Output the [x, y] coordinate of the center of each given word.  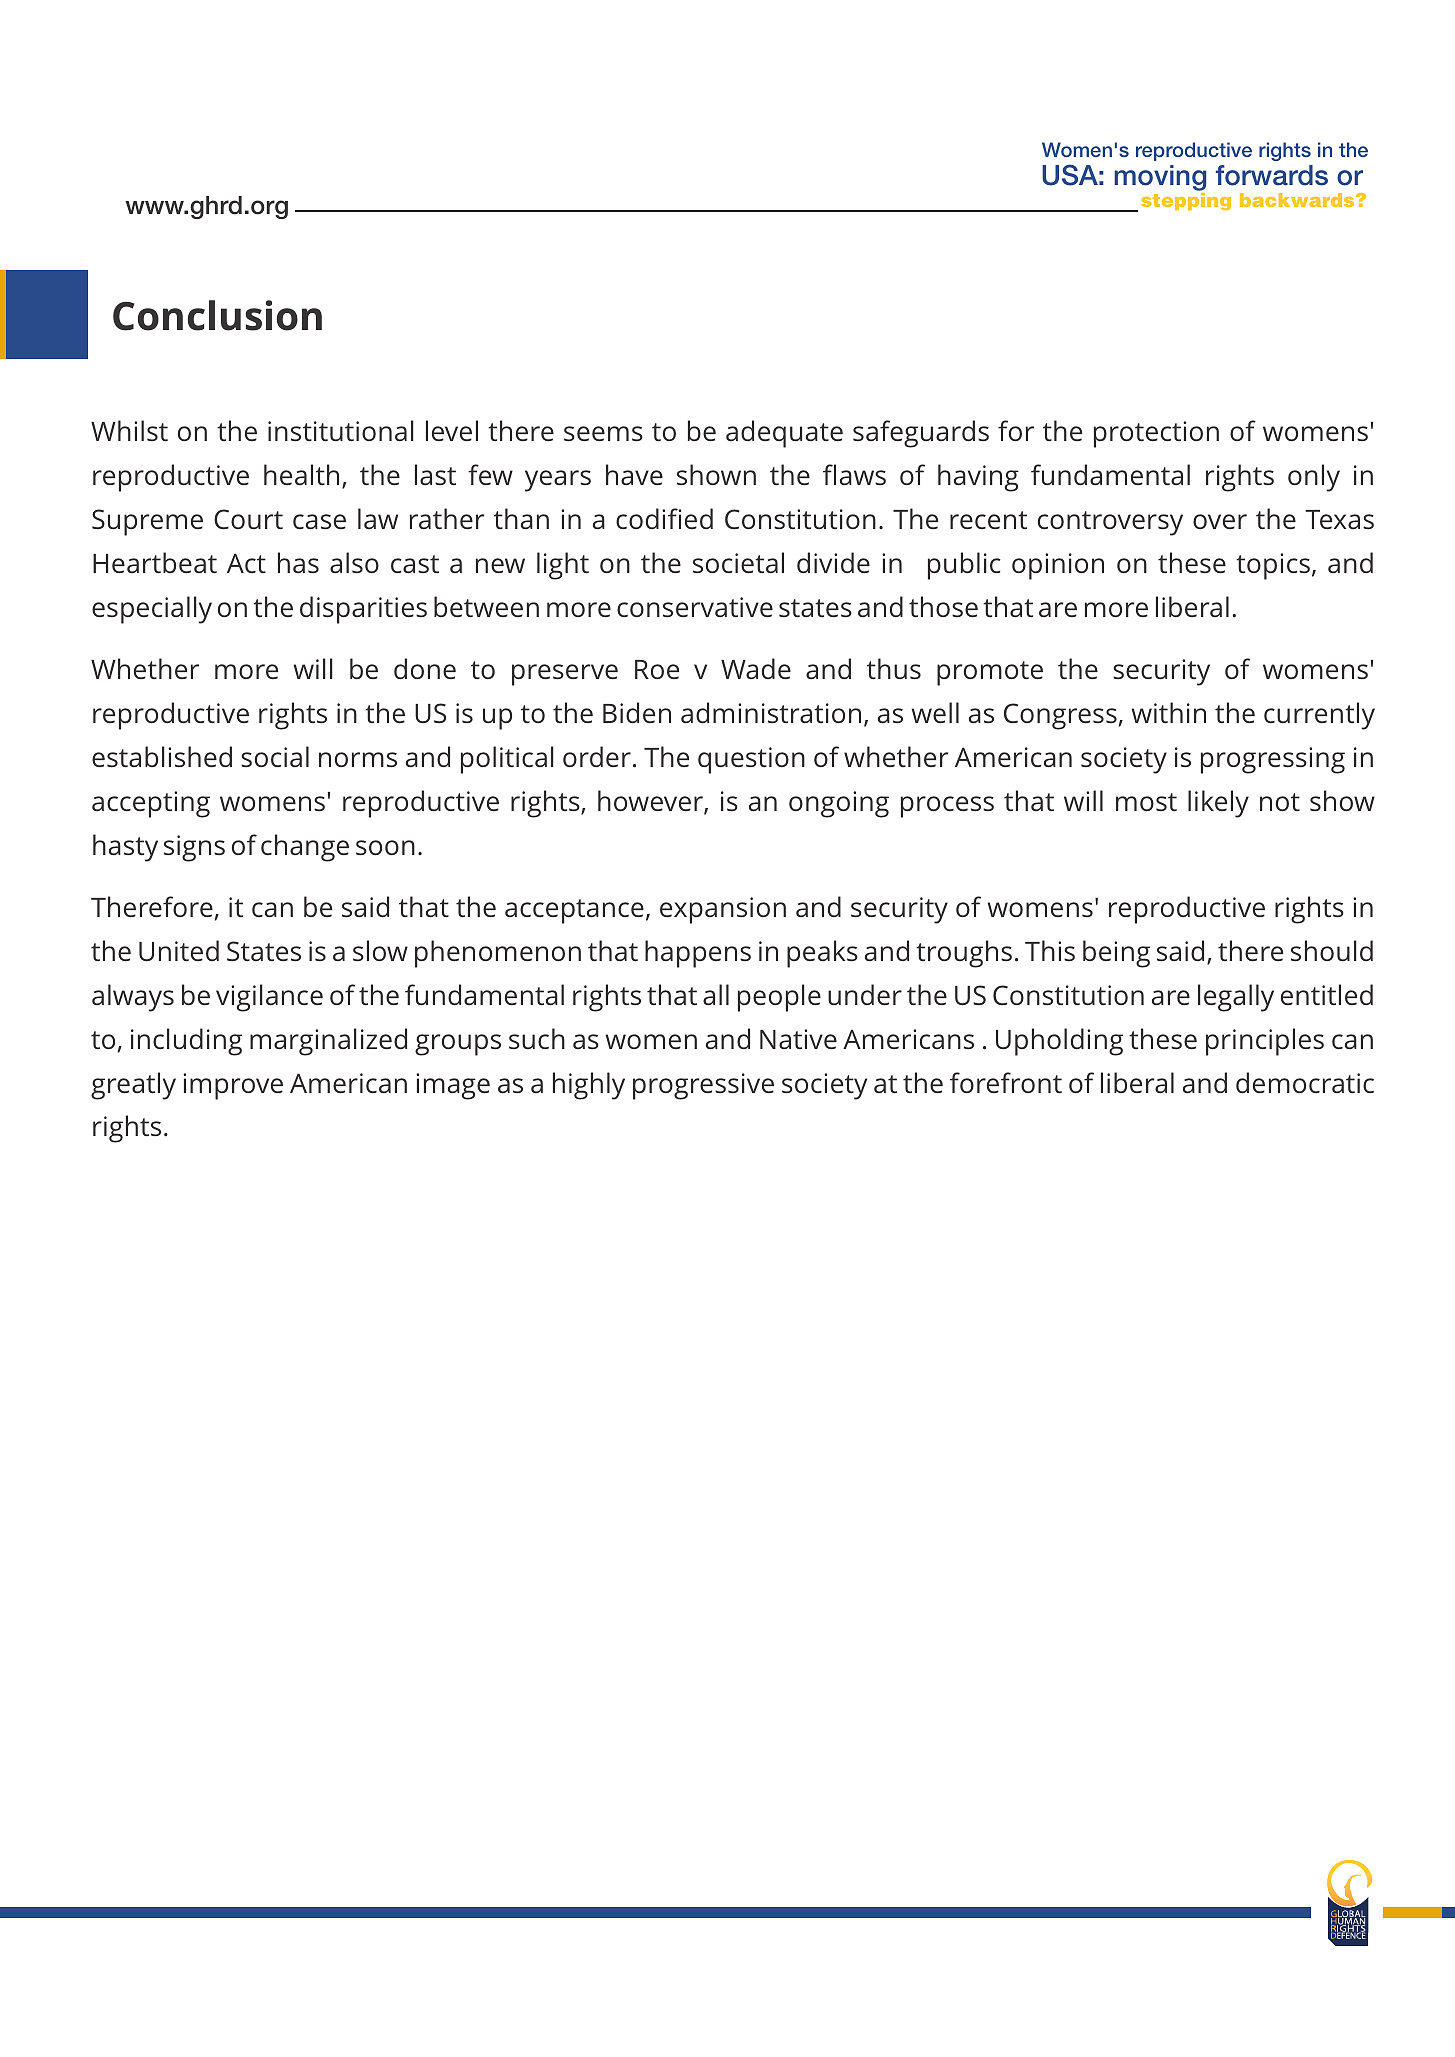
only [1314, 478]
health [301, 474]
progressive [703, 1086]
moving [1160, 179]
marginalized [328, 1042]
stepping [1186, 201]
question [751, 760]
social [275, 756]
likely [1218, 804]
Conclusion [217, 315]
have [634, 474]
